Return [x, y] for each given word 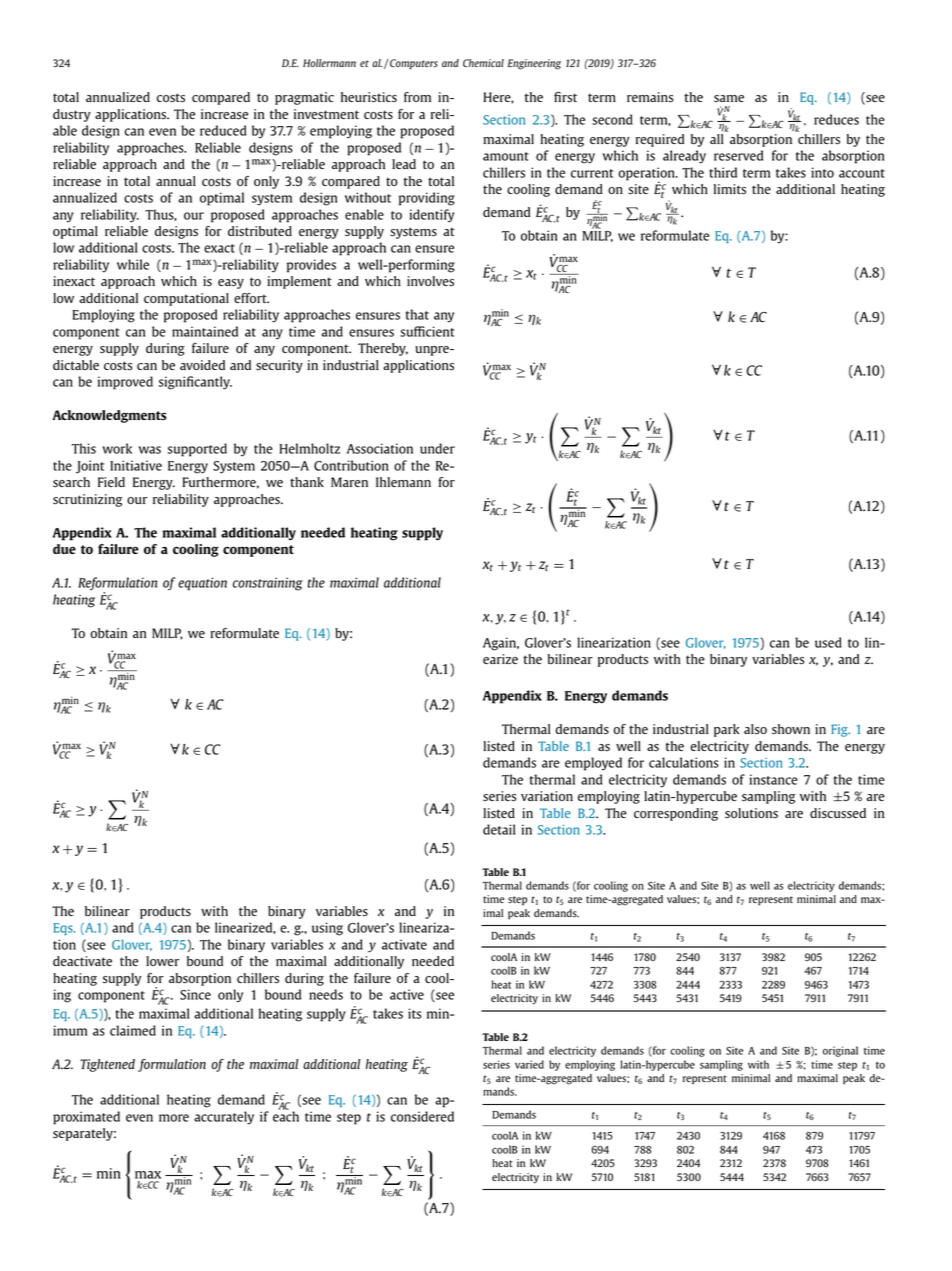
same [729, 99]
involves [430, 281]
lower [162, 961]
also [755, 729]
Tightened [107, 1065]
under [437, 448]
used [828, 642]
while [133, 264]
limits [730, 189]
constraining [268, 584]
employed [593, 764]
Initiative [136, 465]
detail [499, 829]
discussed [838, 813]
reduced [223, 130]
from [417, 97]
